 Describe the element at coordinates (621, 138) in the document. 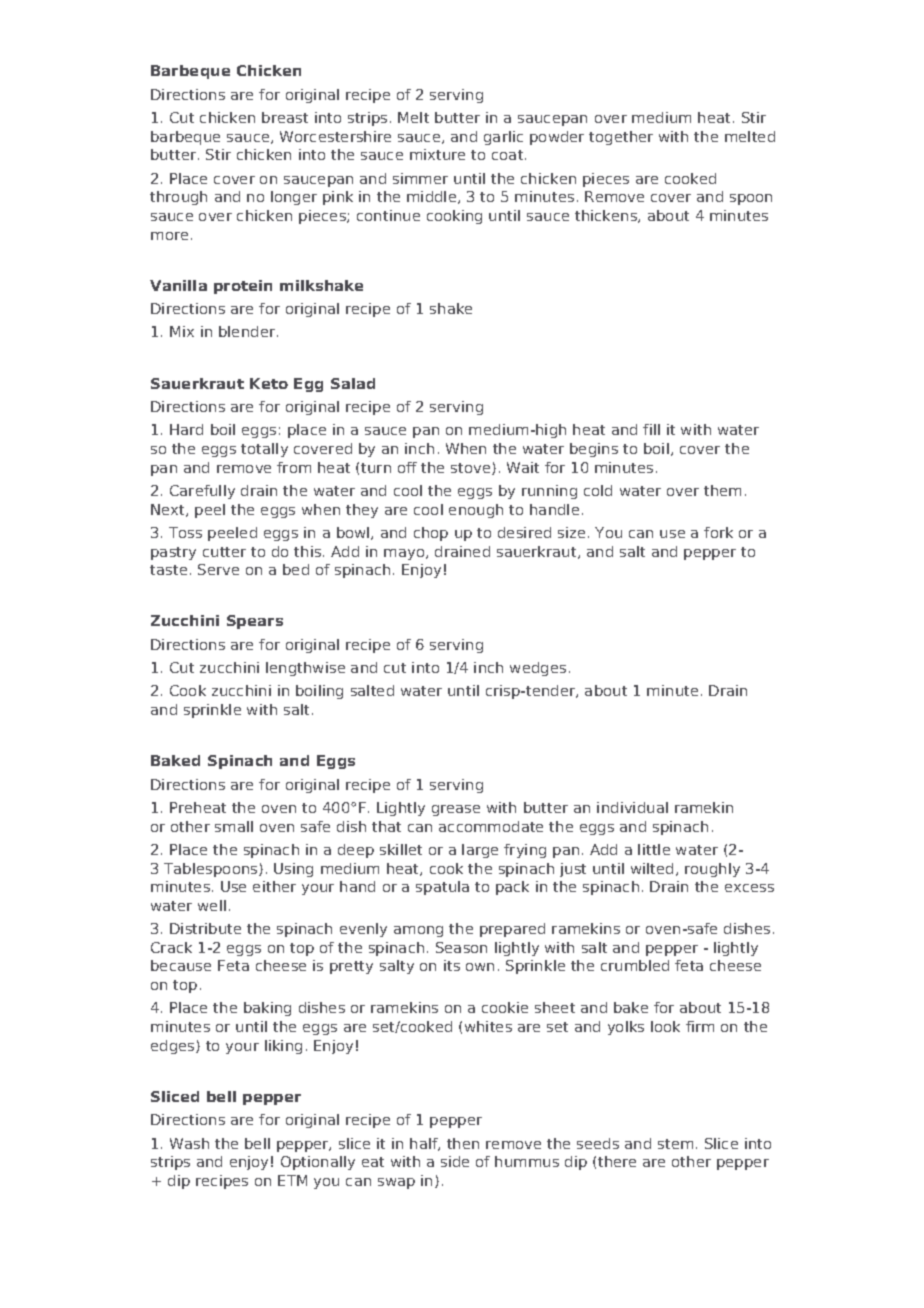

I see `together` at that location.
